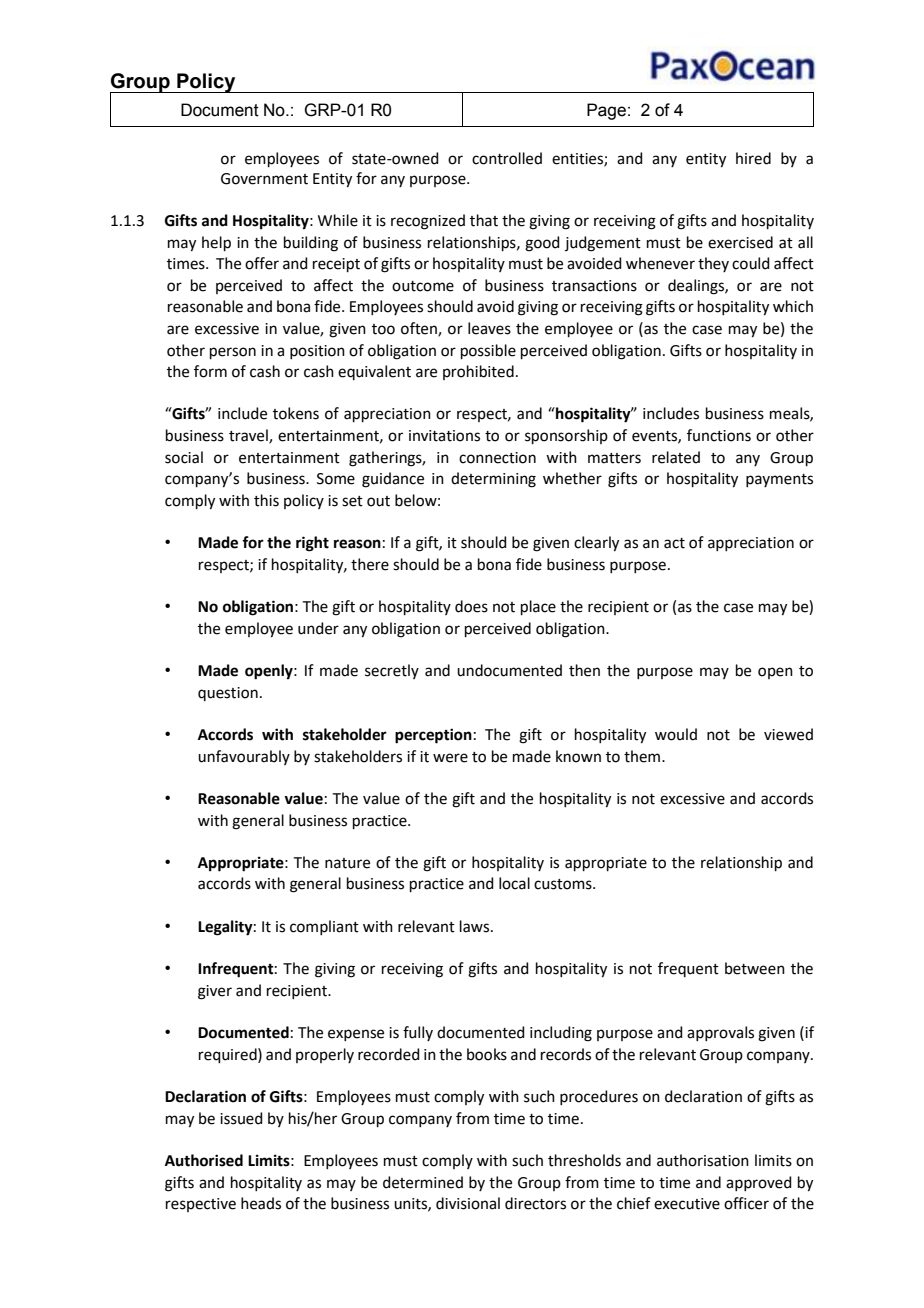 The width and height of the document is (924, 1308). What do you see at coordinates (471, 606) in the document?
I see `does` at bounding box center [471, 606].
